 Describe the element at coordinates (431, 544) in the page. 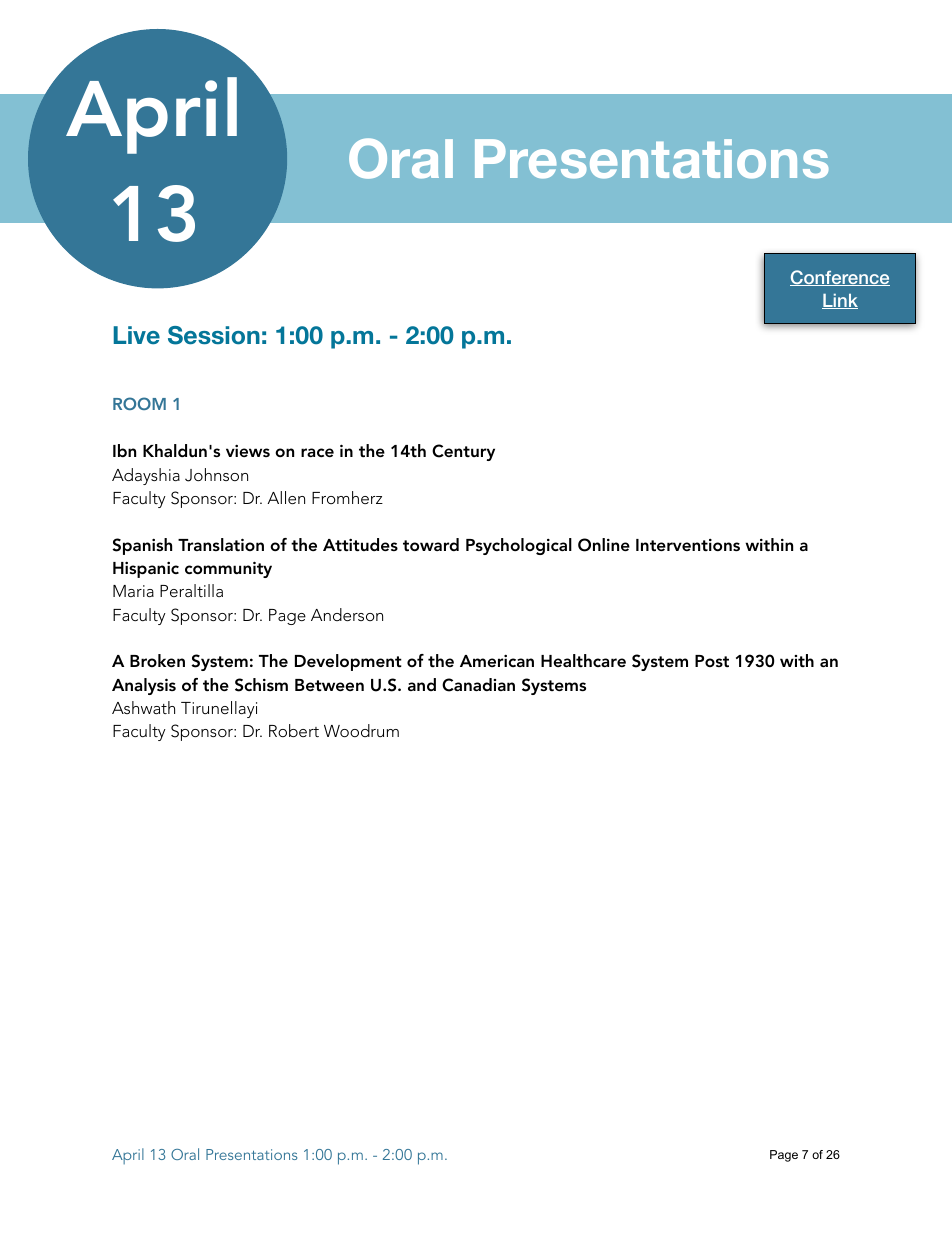

I see `toward` at that location.
